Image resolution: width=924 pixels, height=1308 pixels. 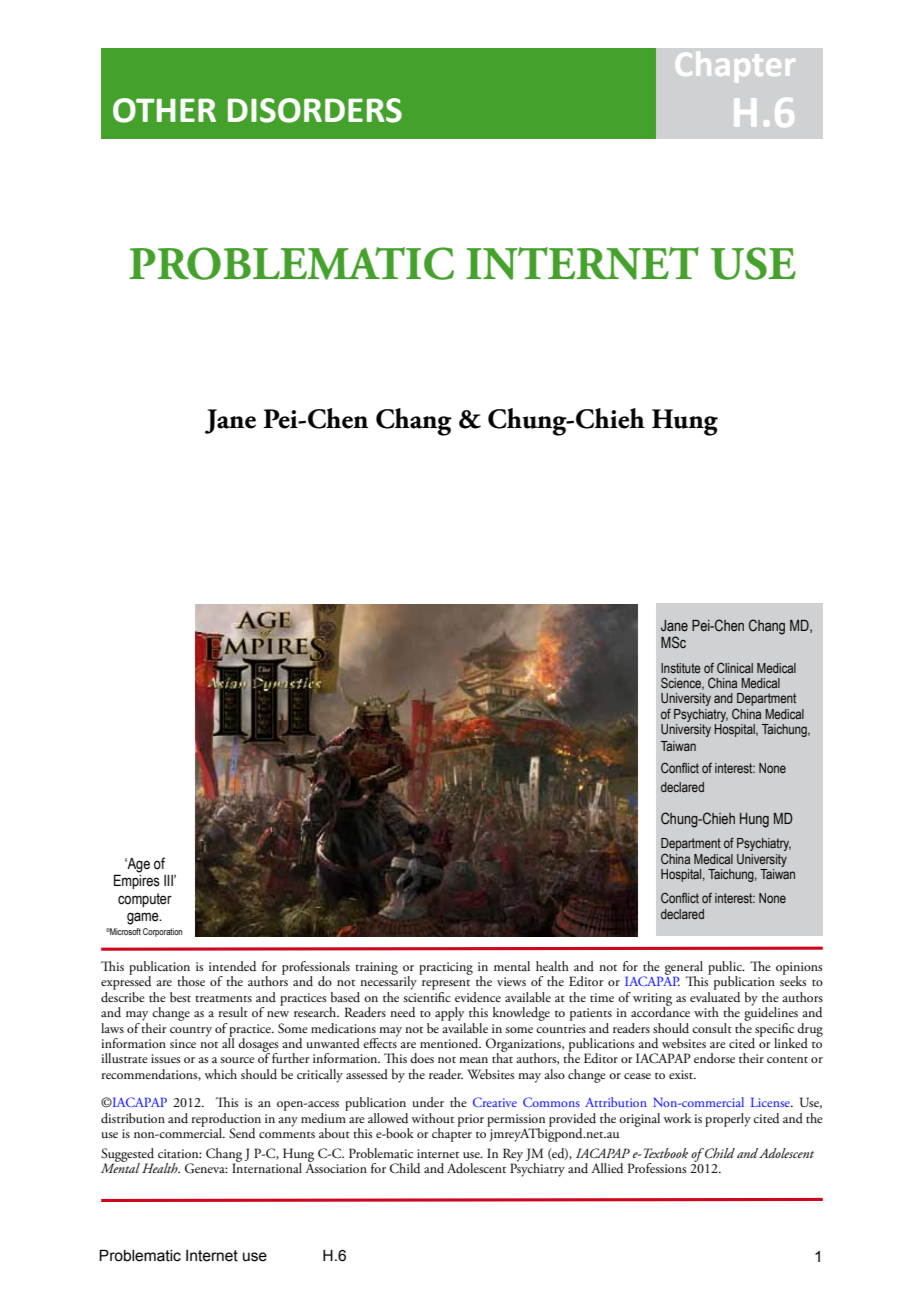 I want to click on Science, so click(x=682, y=683).
